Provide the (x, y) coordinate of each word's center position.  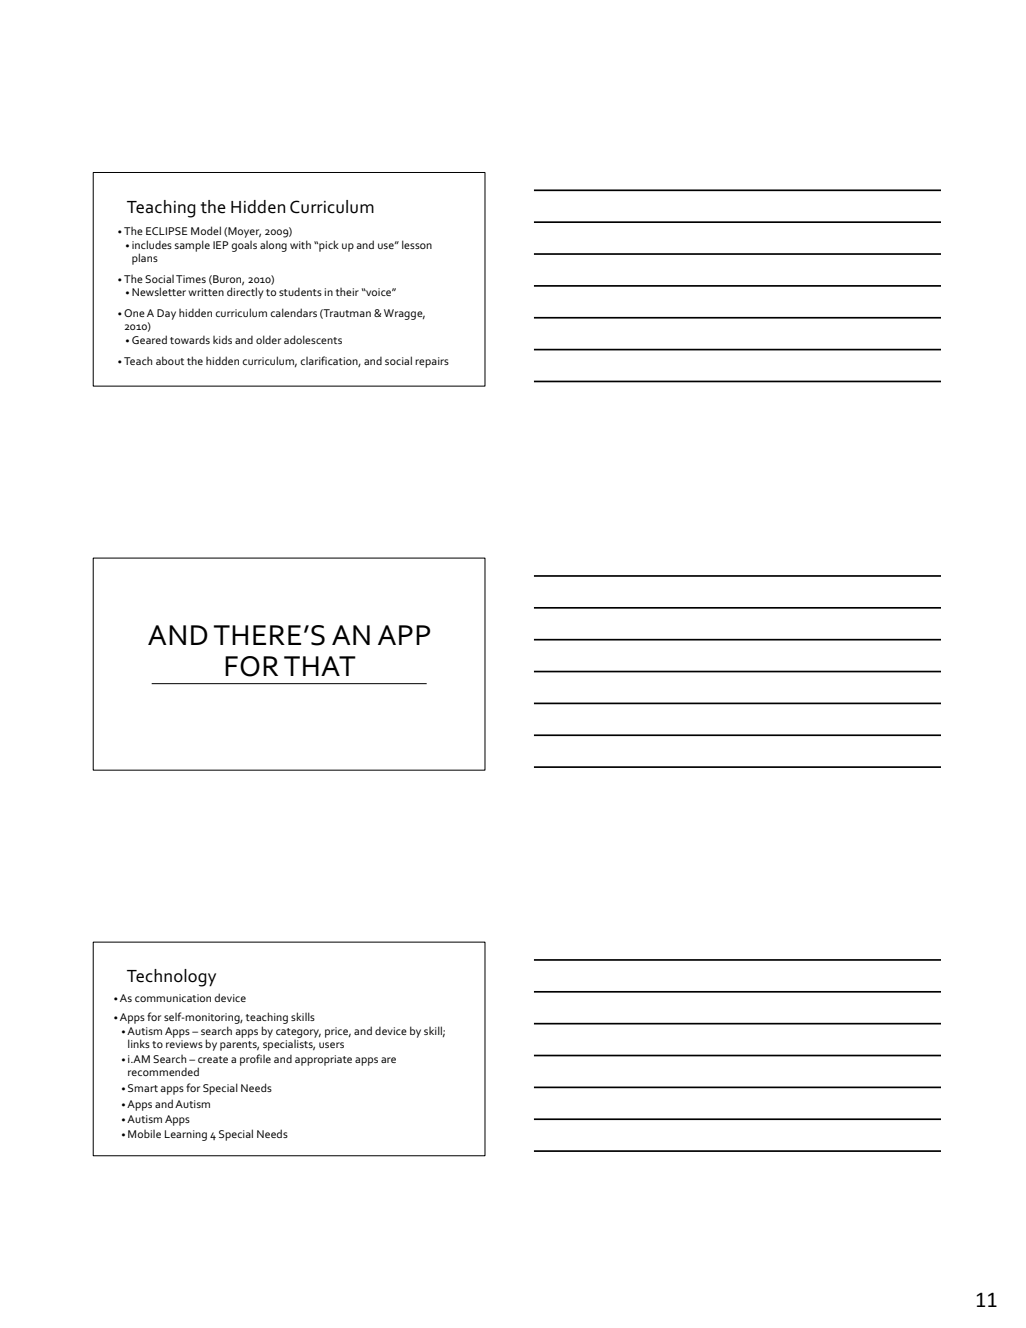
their (347, 292)
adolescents (313, 339)
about (170, 360)
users (331, 1045)
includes (152, 244)
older (268, 339)
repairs (432, 362)
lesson (417, 244)
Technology (171, 978)
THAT (320, 666)
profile (255, 1060)
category (298, 1034)
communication (173, 998)
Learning (186, 1135)
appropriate (323, 1060)
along (273, 246)
